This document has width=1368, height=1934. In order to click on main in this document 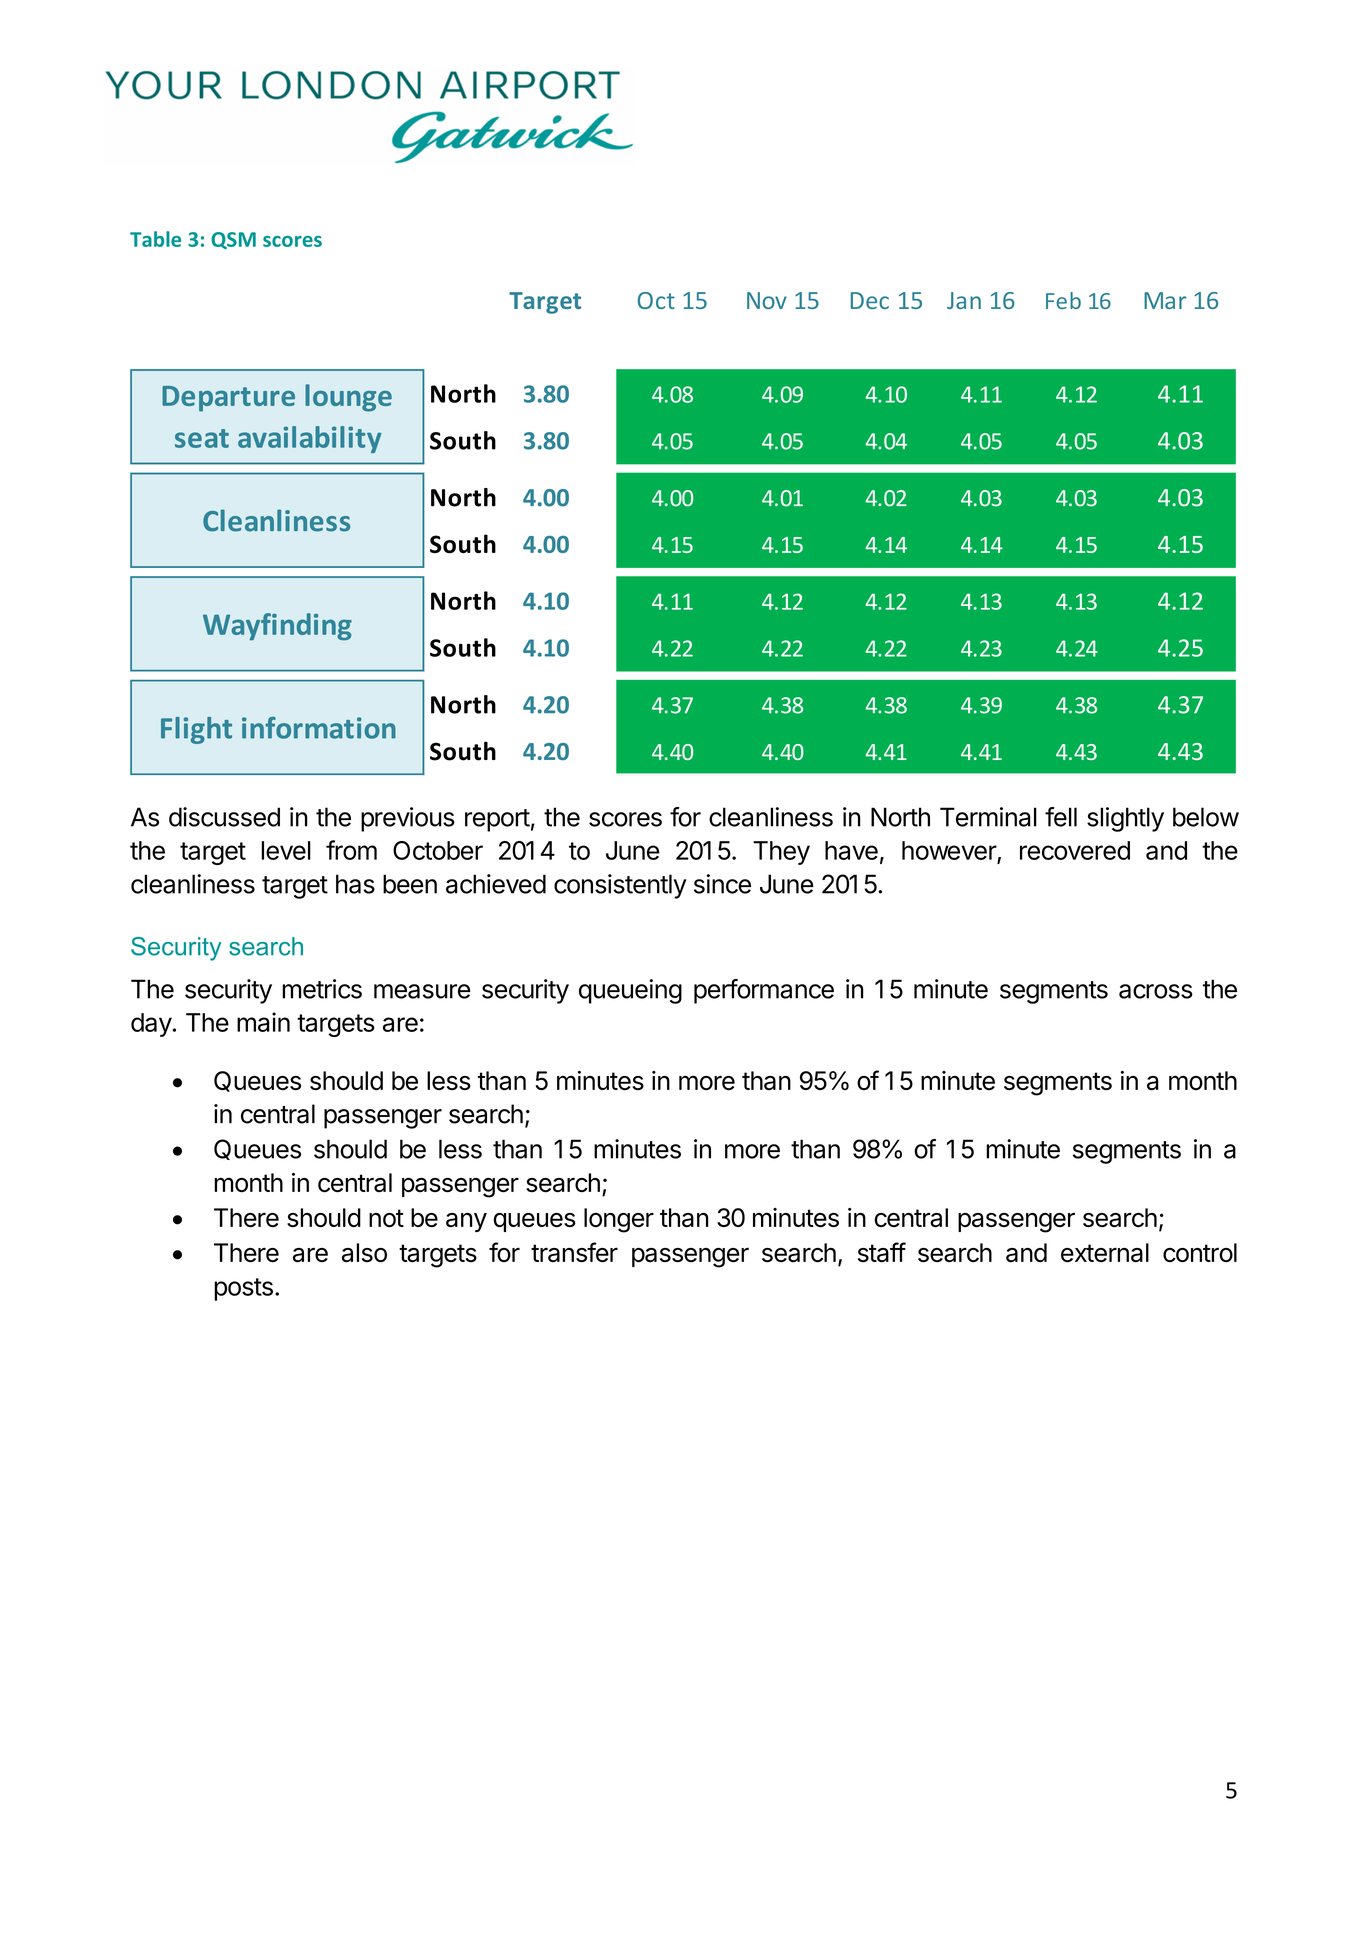, I will do `click(263, 1022)`.
